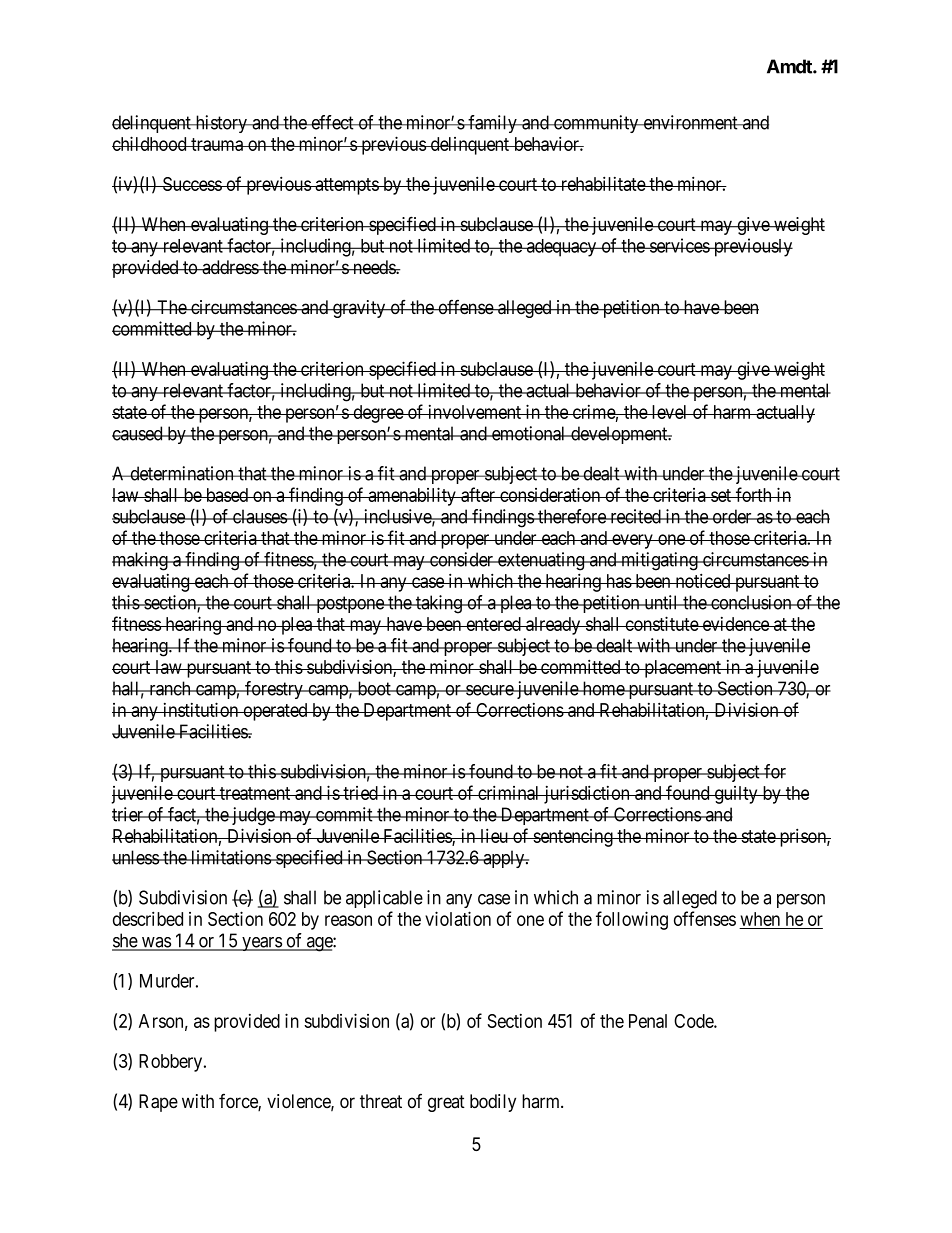 The width and height of the image is (952, 1233). What do you see at coordinates (492, 124) in the image?
I see `family` at bounding box center [492, 124].
